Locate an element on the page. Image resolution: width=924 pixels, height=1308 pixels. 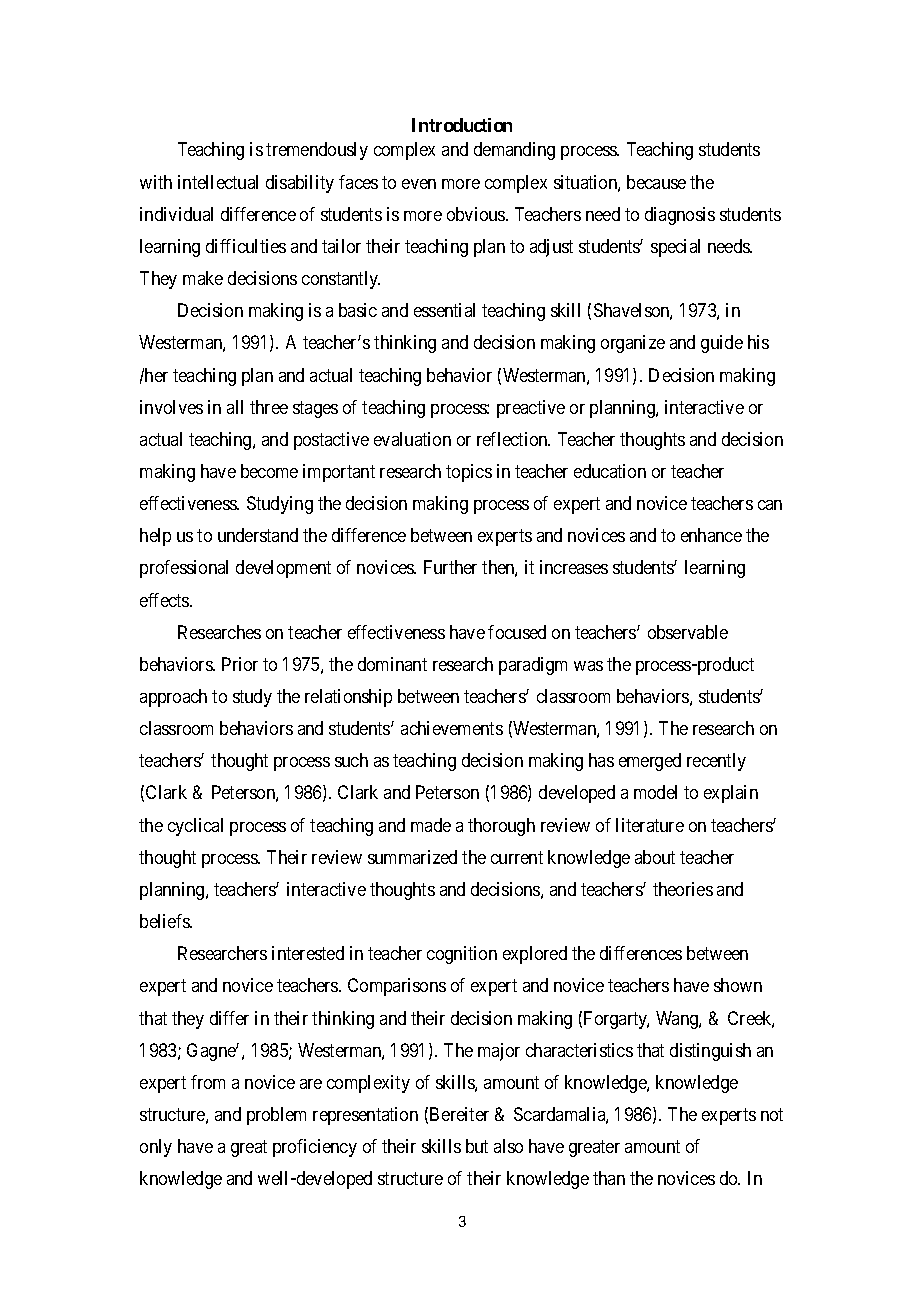
Introduction is located at coordinates (462, 125).
